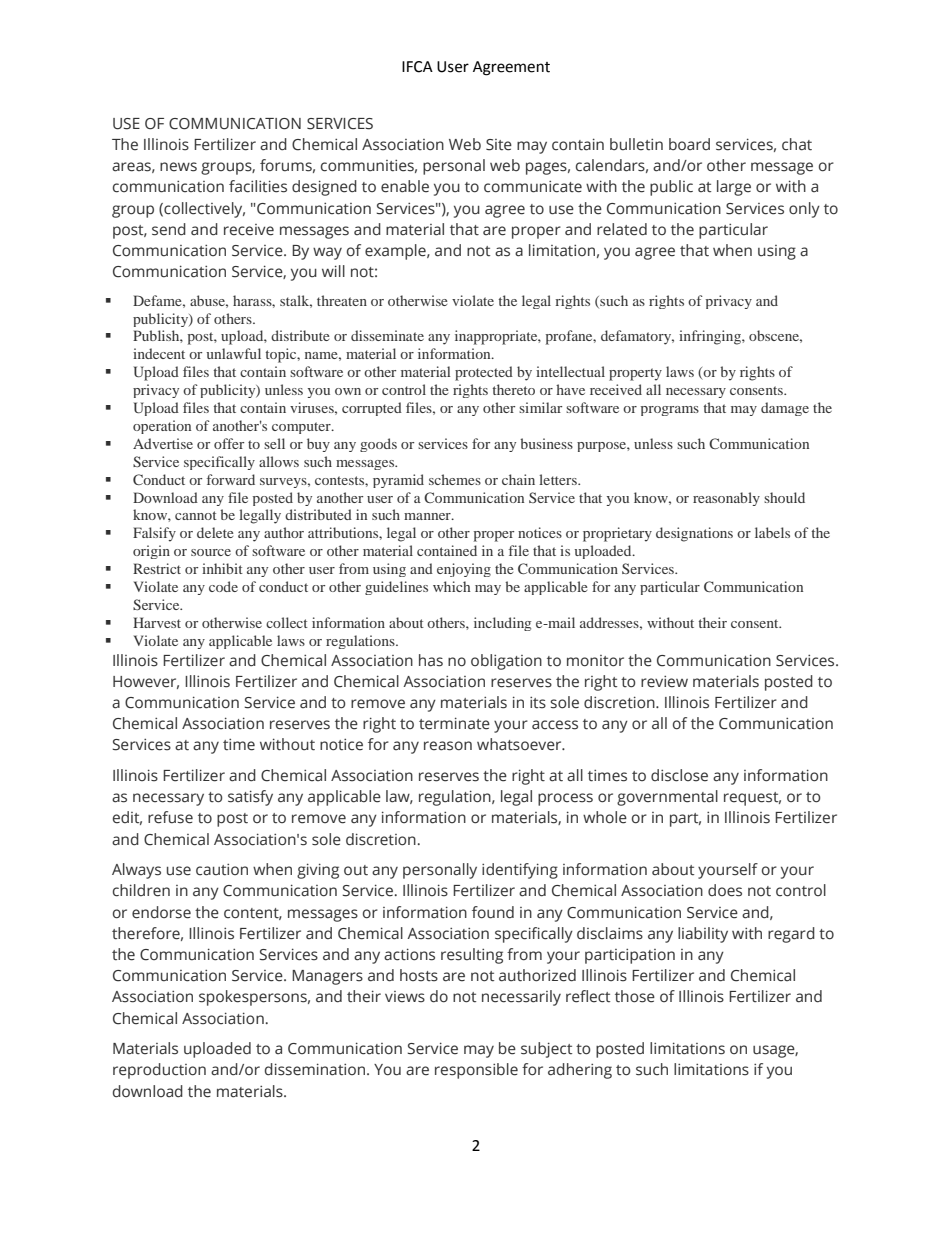  I want to click on unlawful, so click(234, 353).
